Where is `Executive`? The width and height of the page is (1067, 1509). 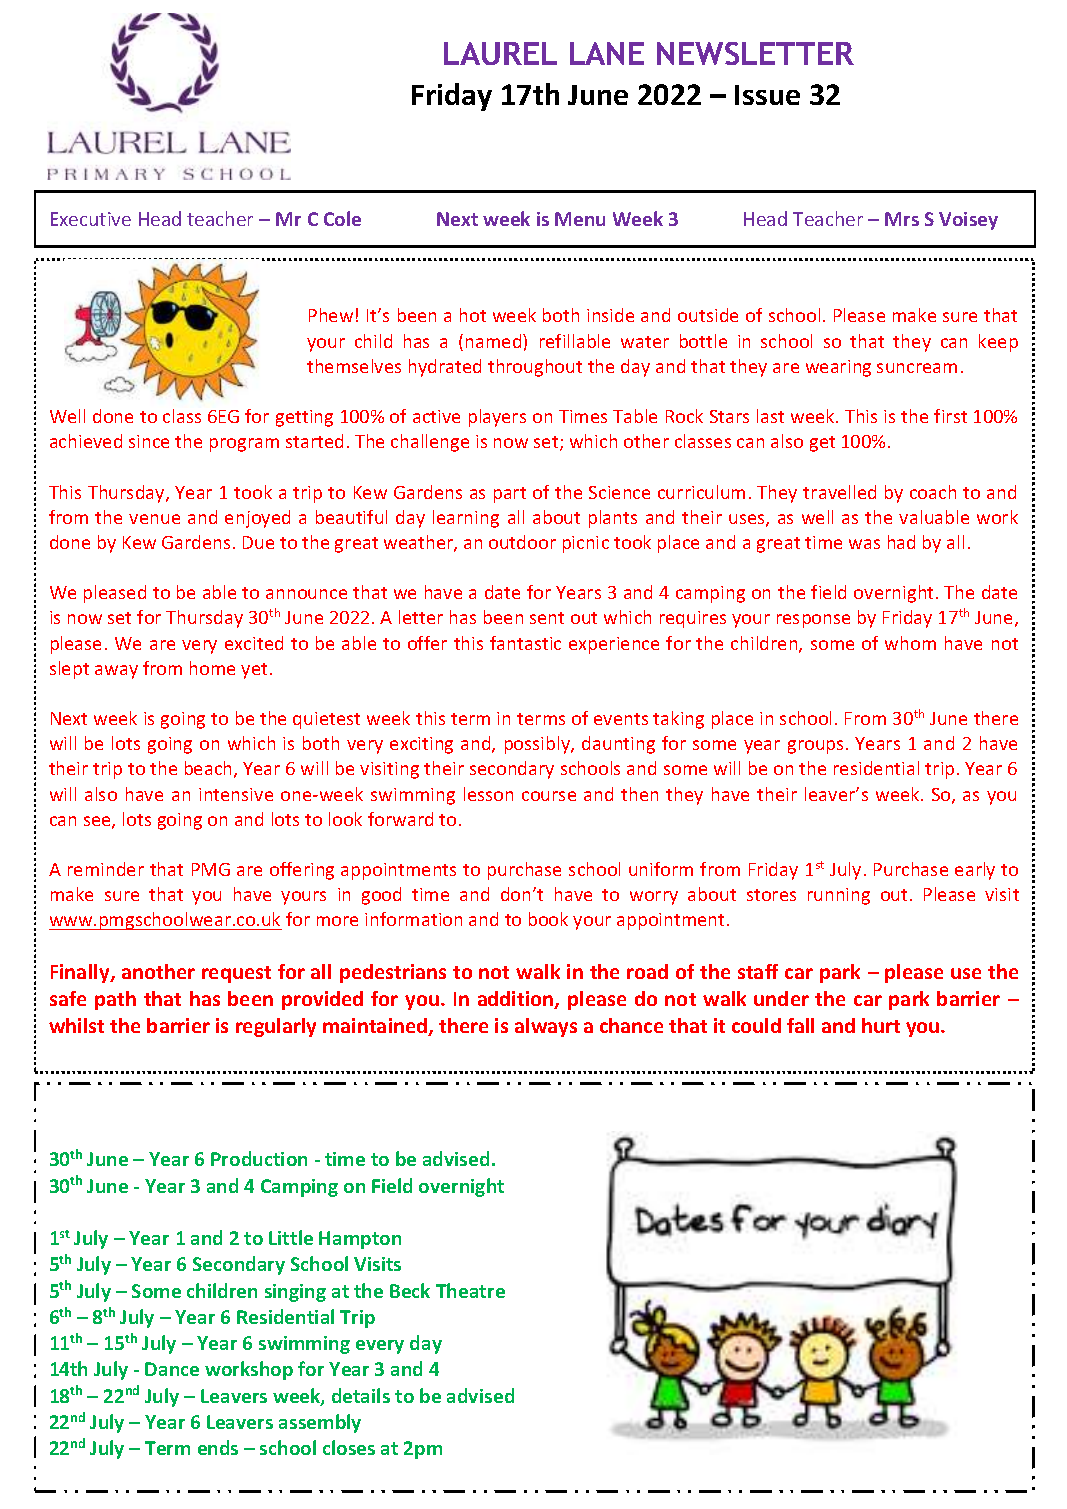
Executive is located at coordinates (91, 219).
